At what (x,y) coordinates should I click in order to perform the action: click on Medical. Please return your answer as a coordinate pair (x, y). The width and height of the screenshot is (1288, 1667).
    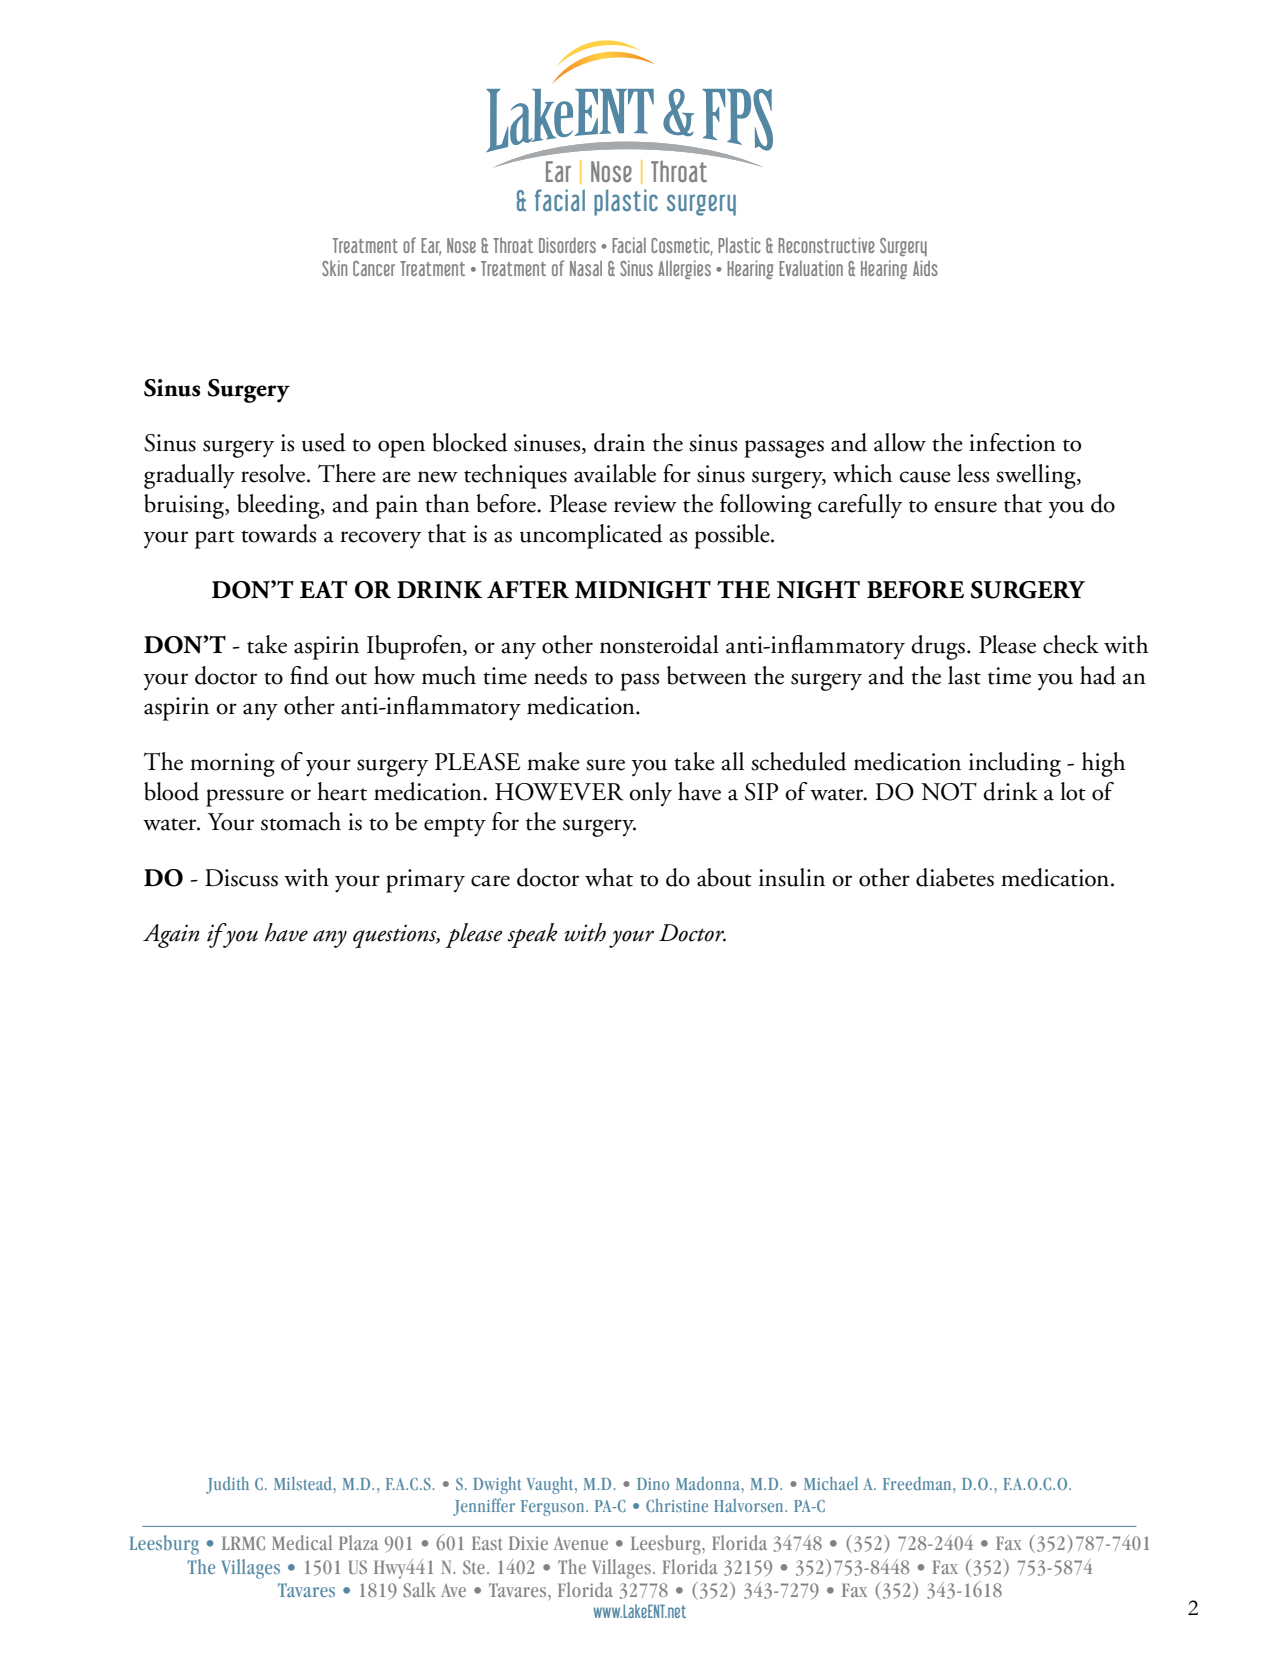
    Looking at the image, I should click on (302, 1542).
